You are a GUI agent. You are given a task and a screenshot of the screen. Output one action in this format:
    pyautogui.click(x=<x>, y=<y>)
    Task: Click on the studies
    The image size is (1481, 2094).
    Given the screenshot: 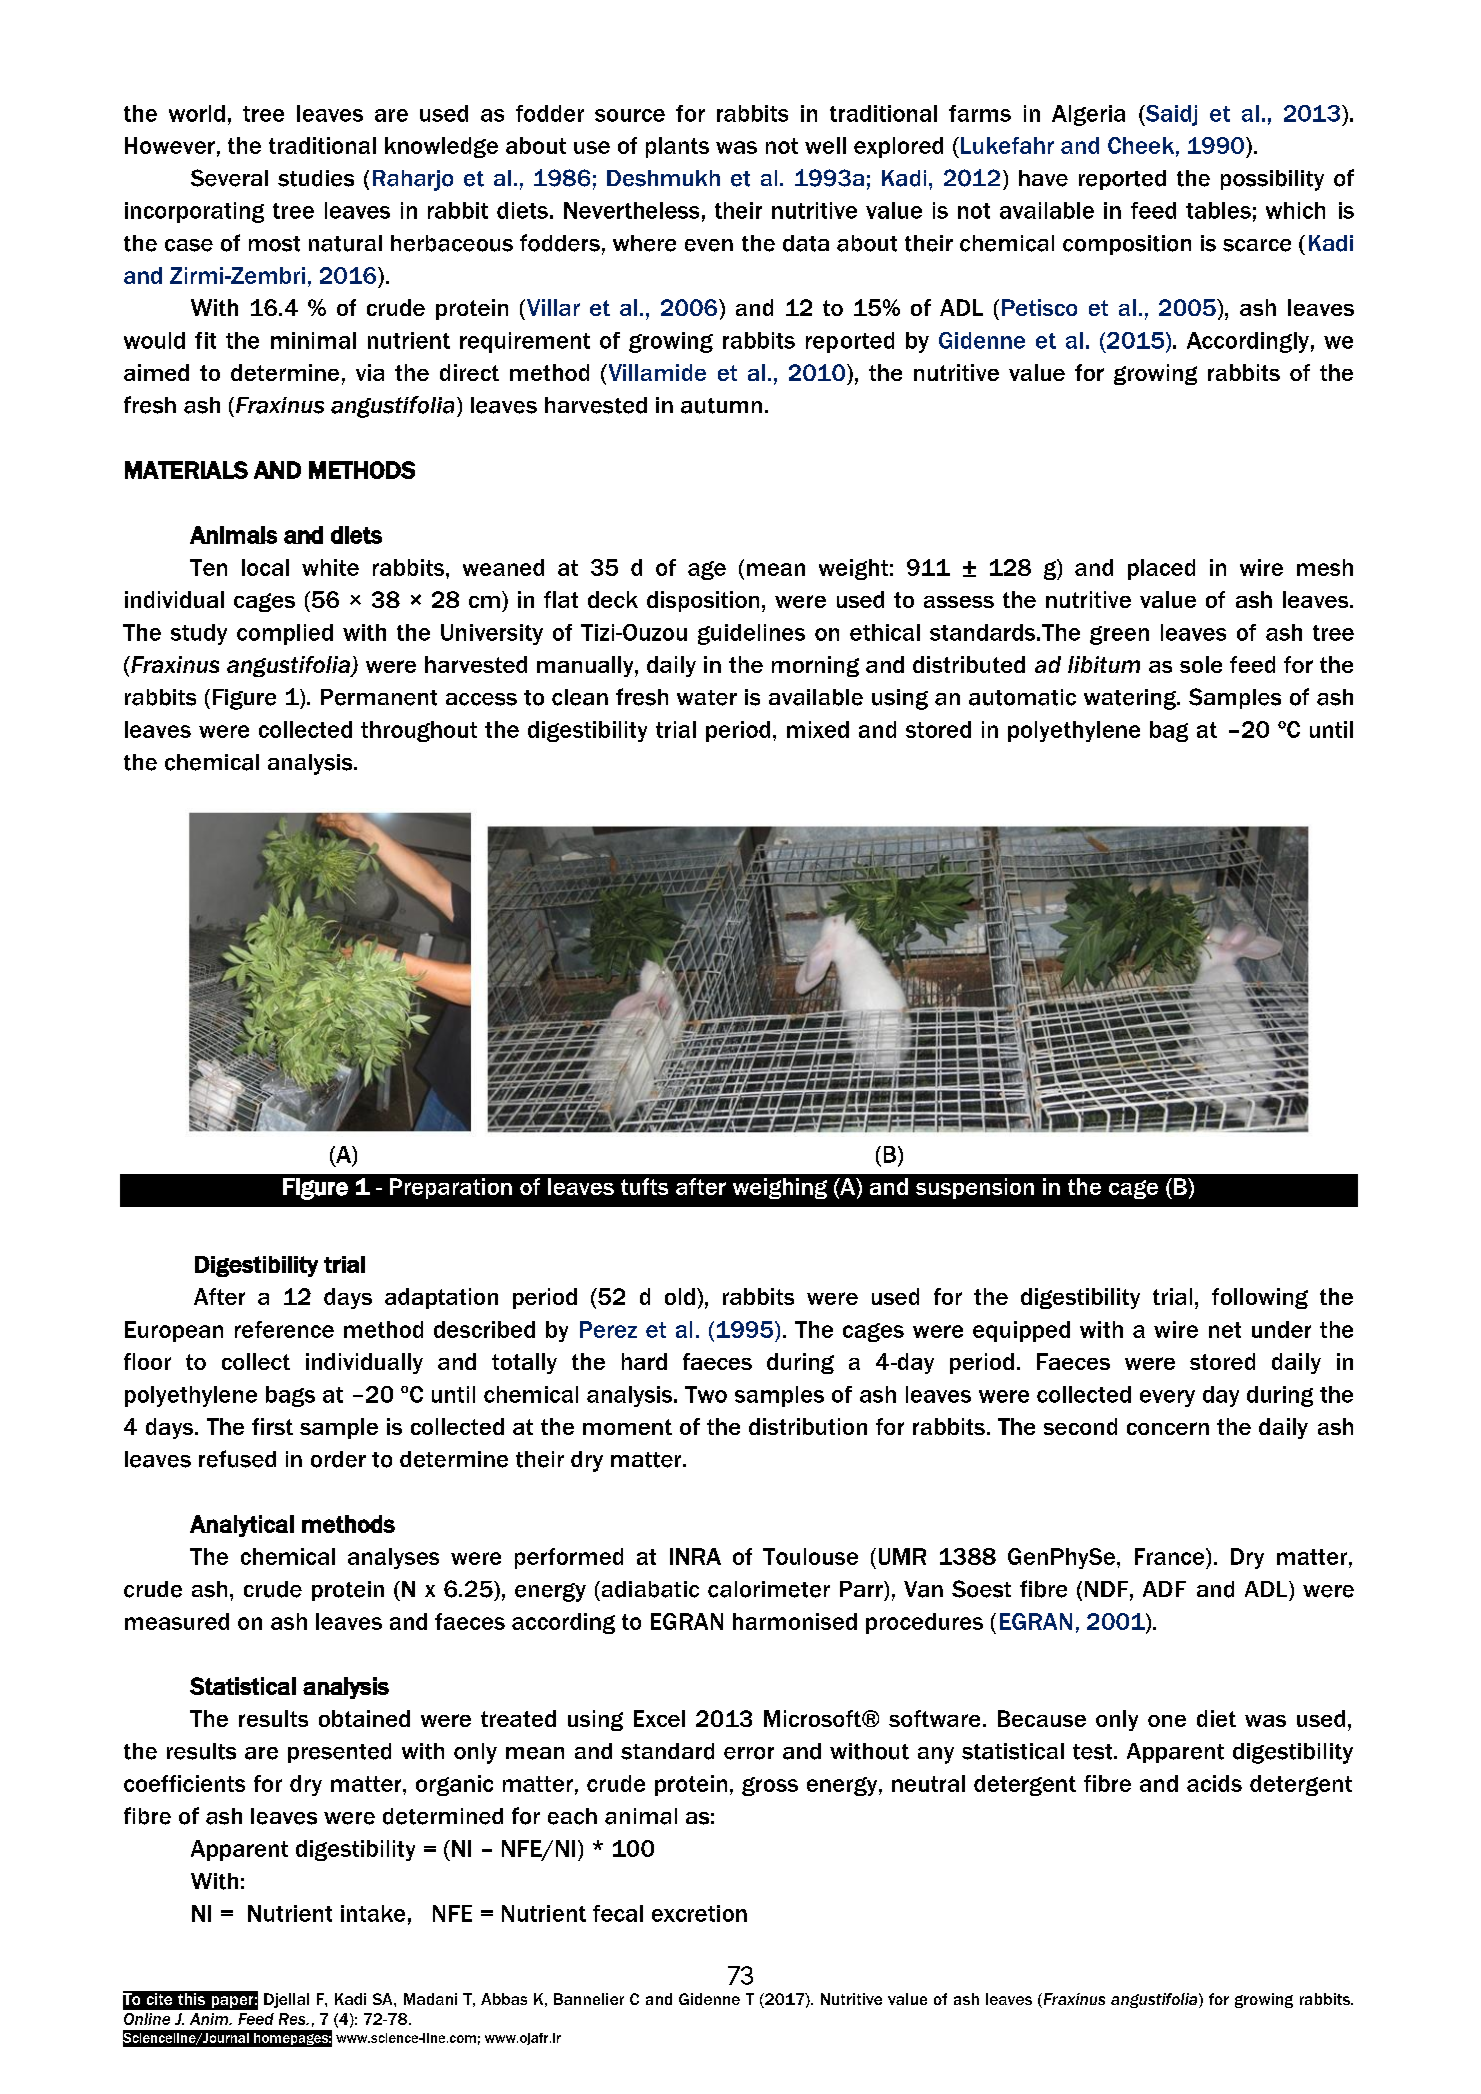 What is the action you would take?
    pyautogui.click(x=316, y=178)
